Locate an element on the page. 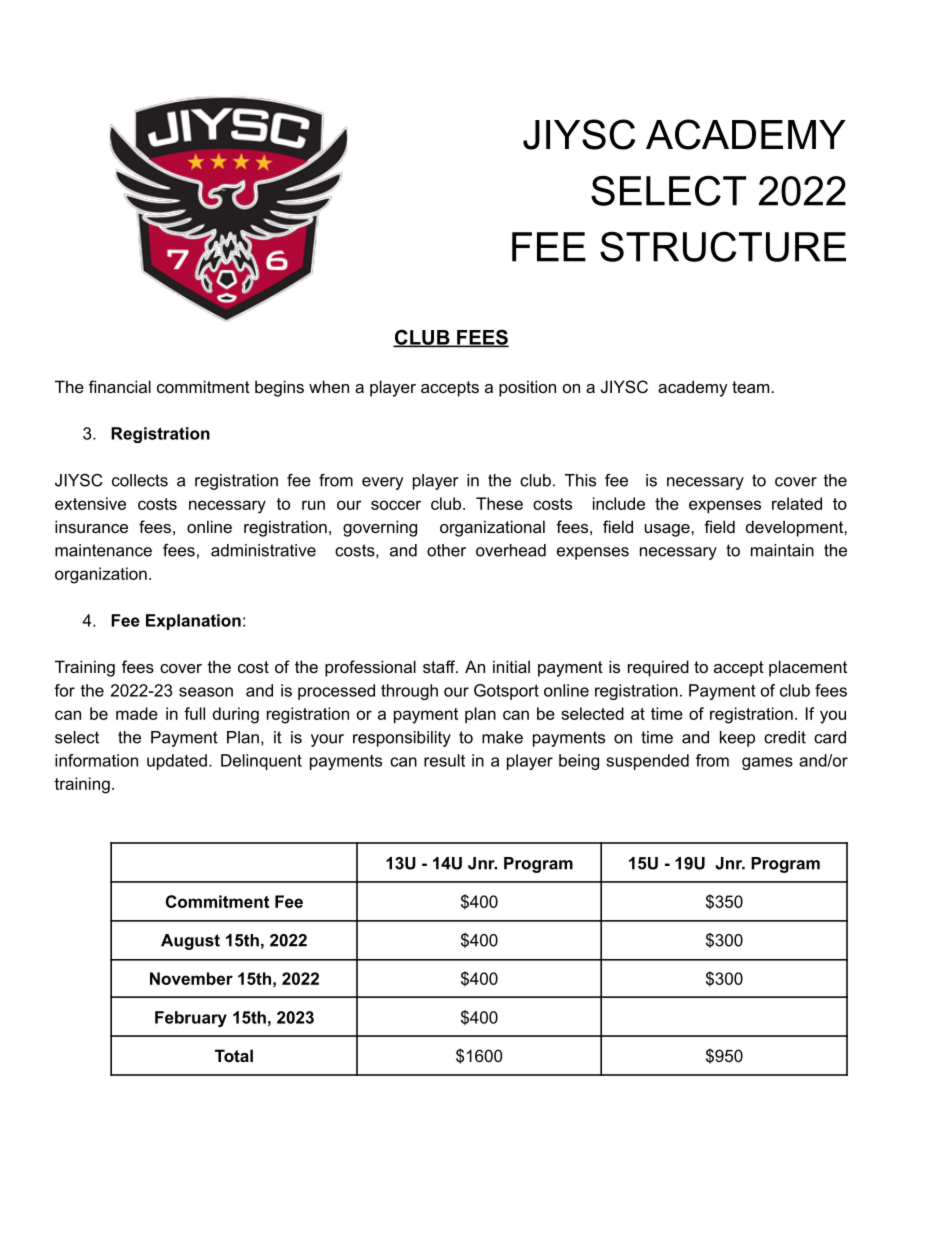 The image size is (952, 1233). placement is located at coordinates (808, 668).
